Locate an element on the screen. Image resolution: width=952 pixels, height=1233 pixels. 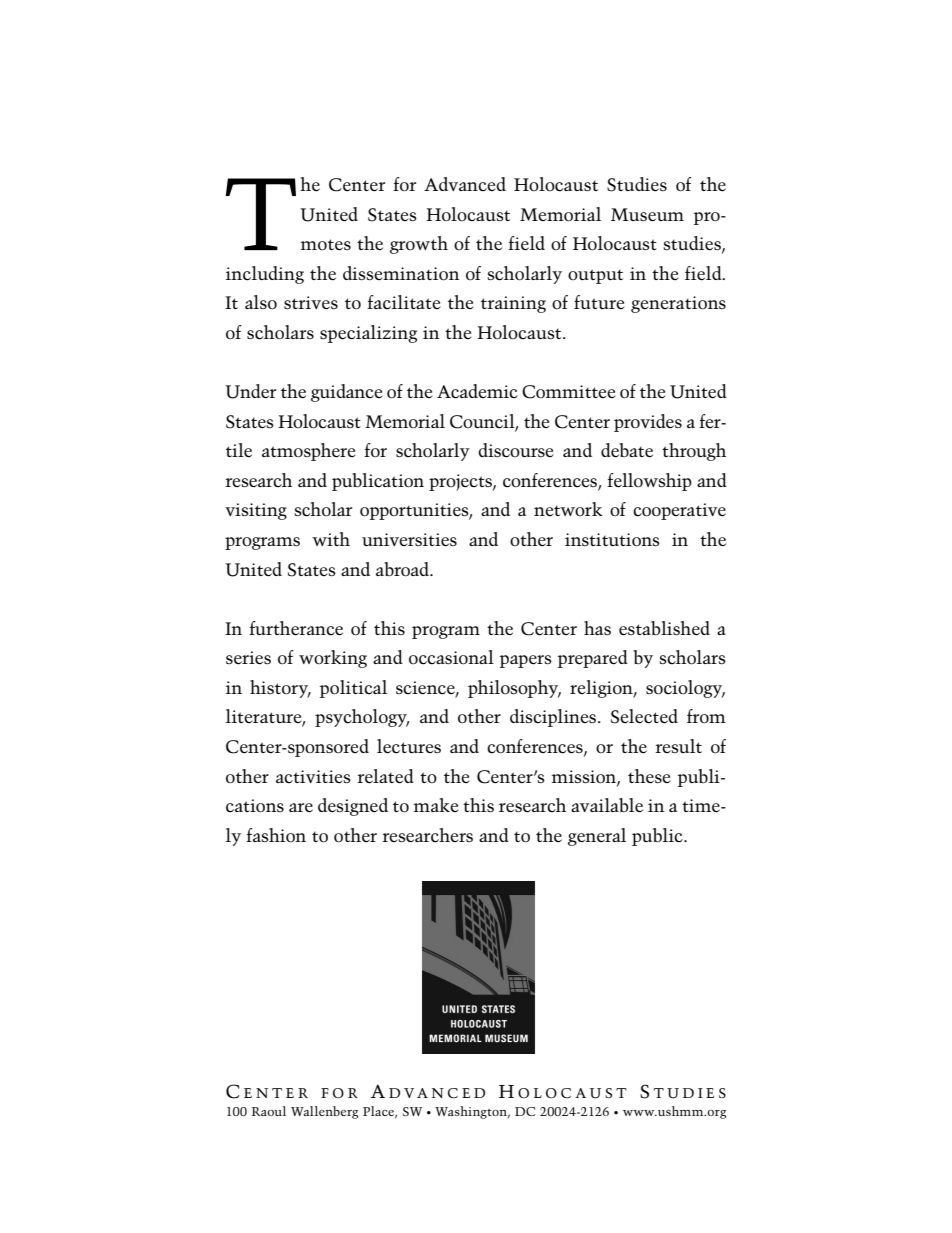
established is located at coordinates (664, 628).
